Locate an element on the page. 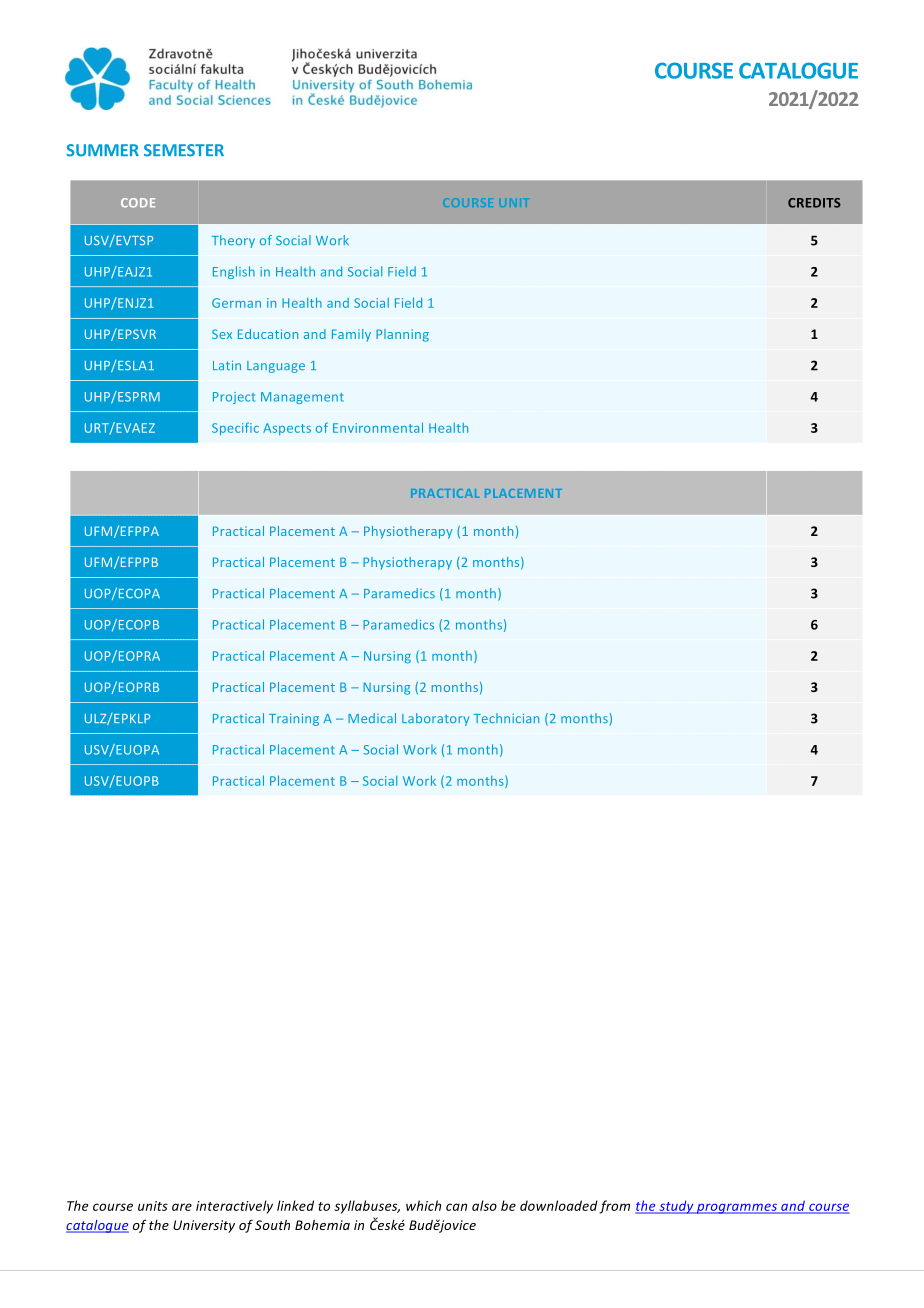 The width and height of the document is (924, 1308). Specific is located at coordinates (235, 429).
